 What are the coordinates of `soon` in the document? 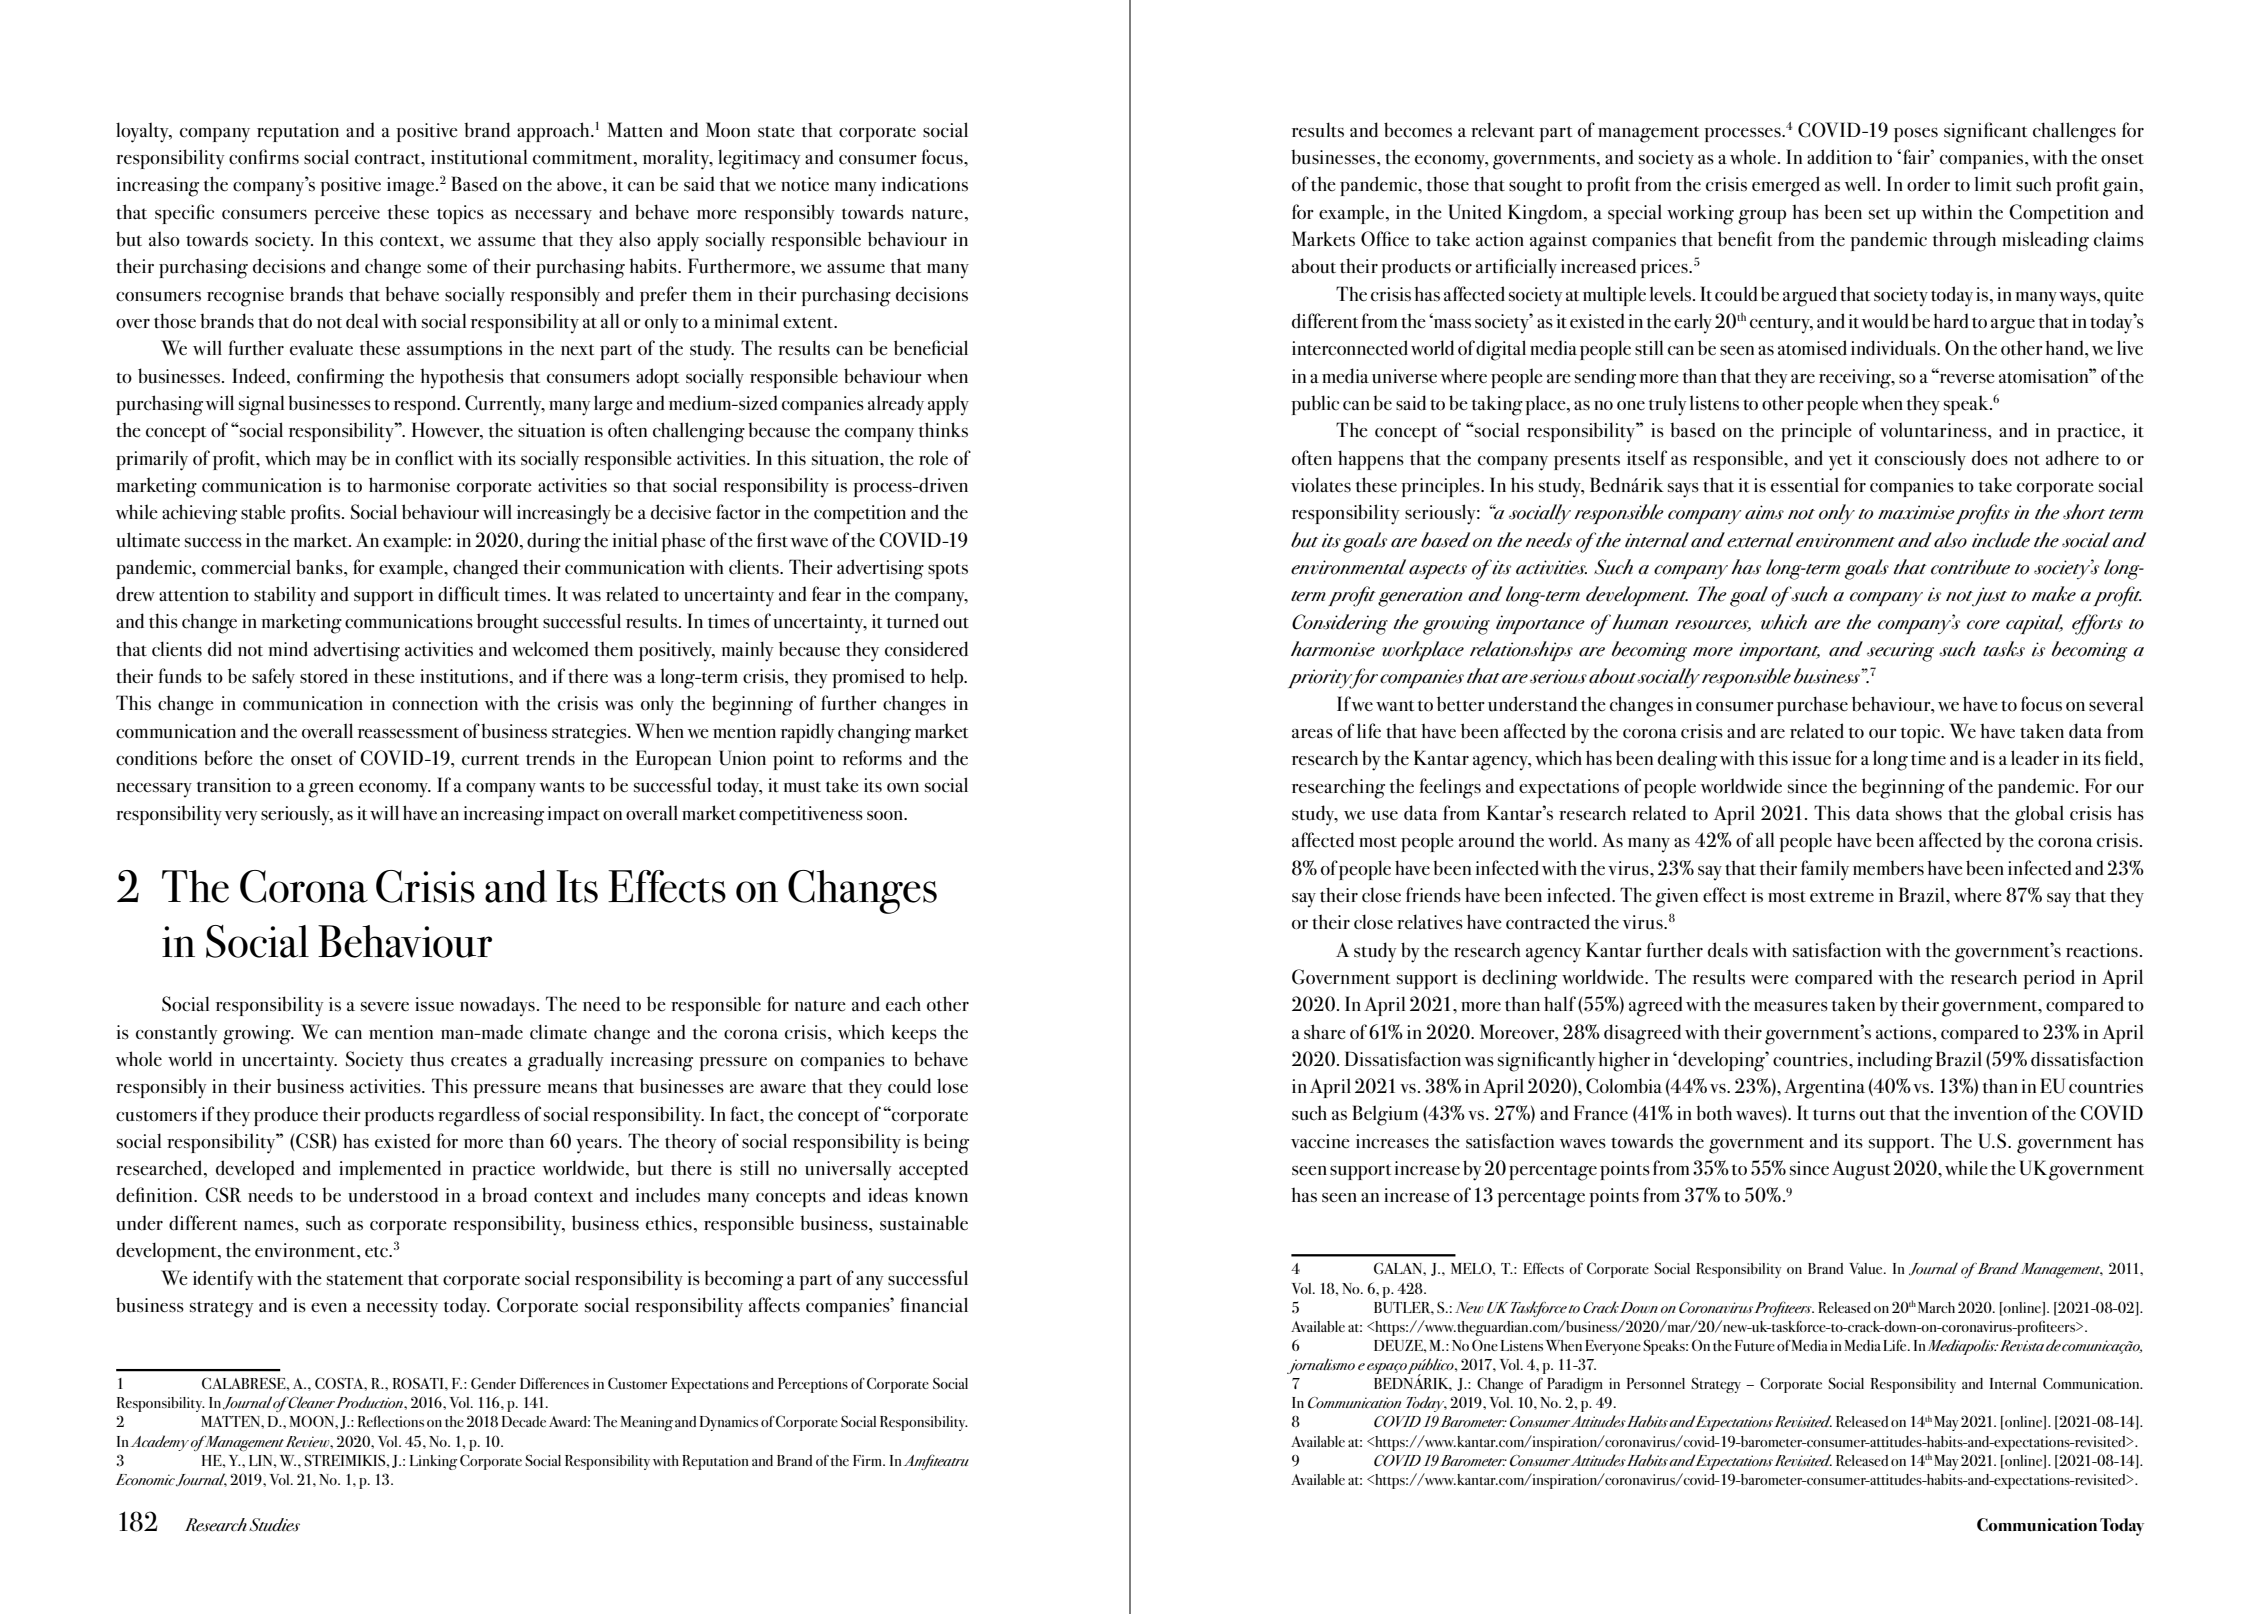 It's located at (886, 816).
